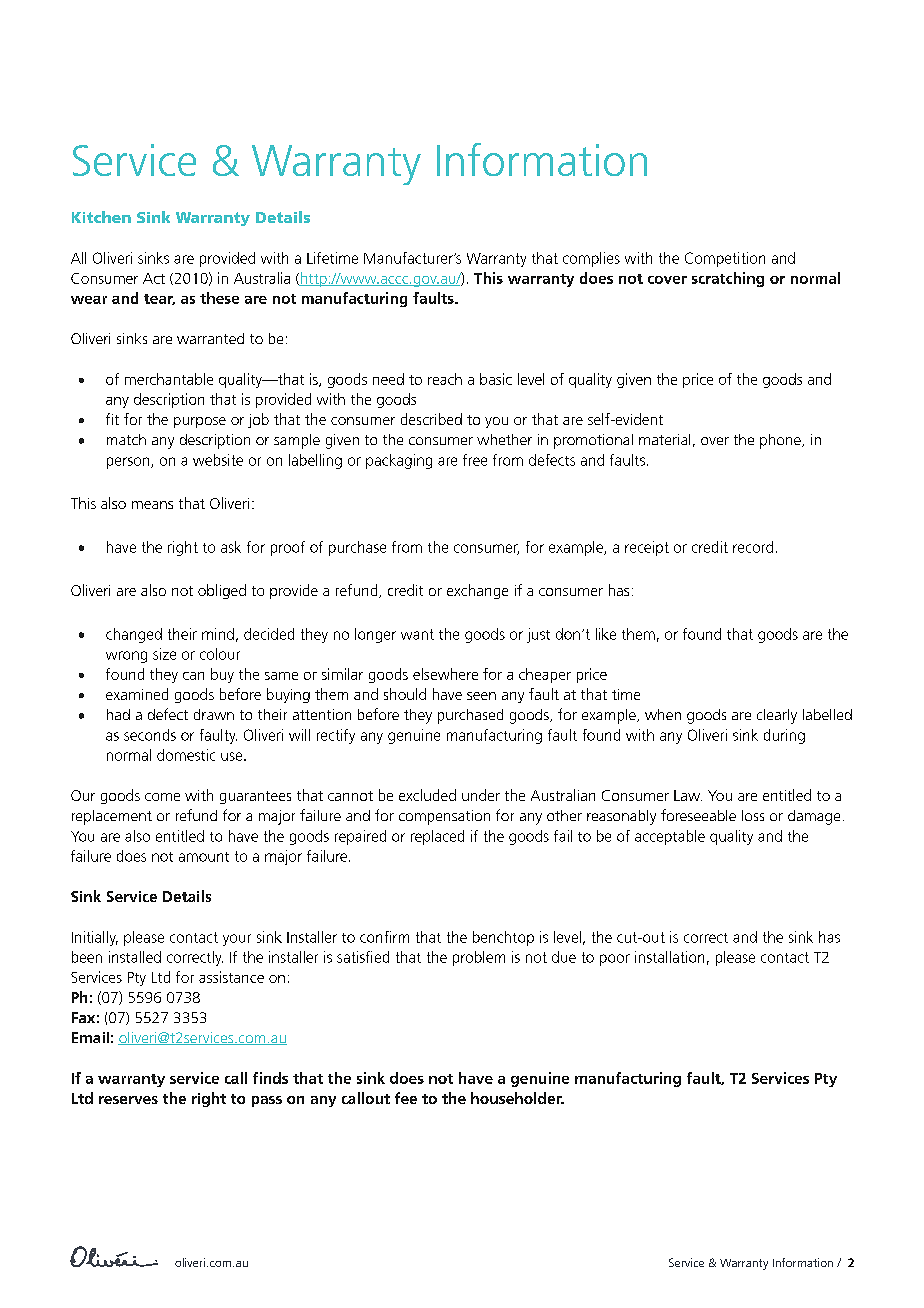 Image resolution: width=924 pixels, height=1308 pixels. Describe the element at coordinates (591, 259) in the screenshot. I see `complies` at that location.
